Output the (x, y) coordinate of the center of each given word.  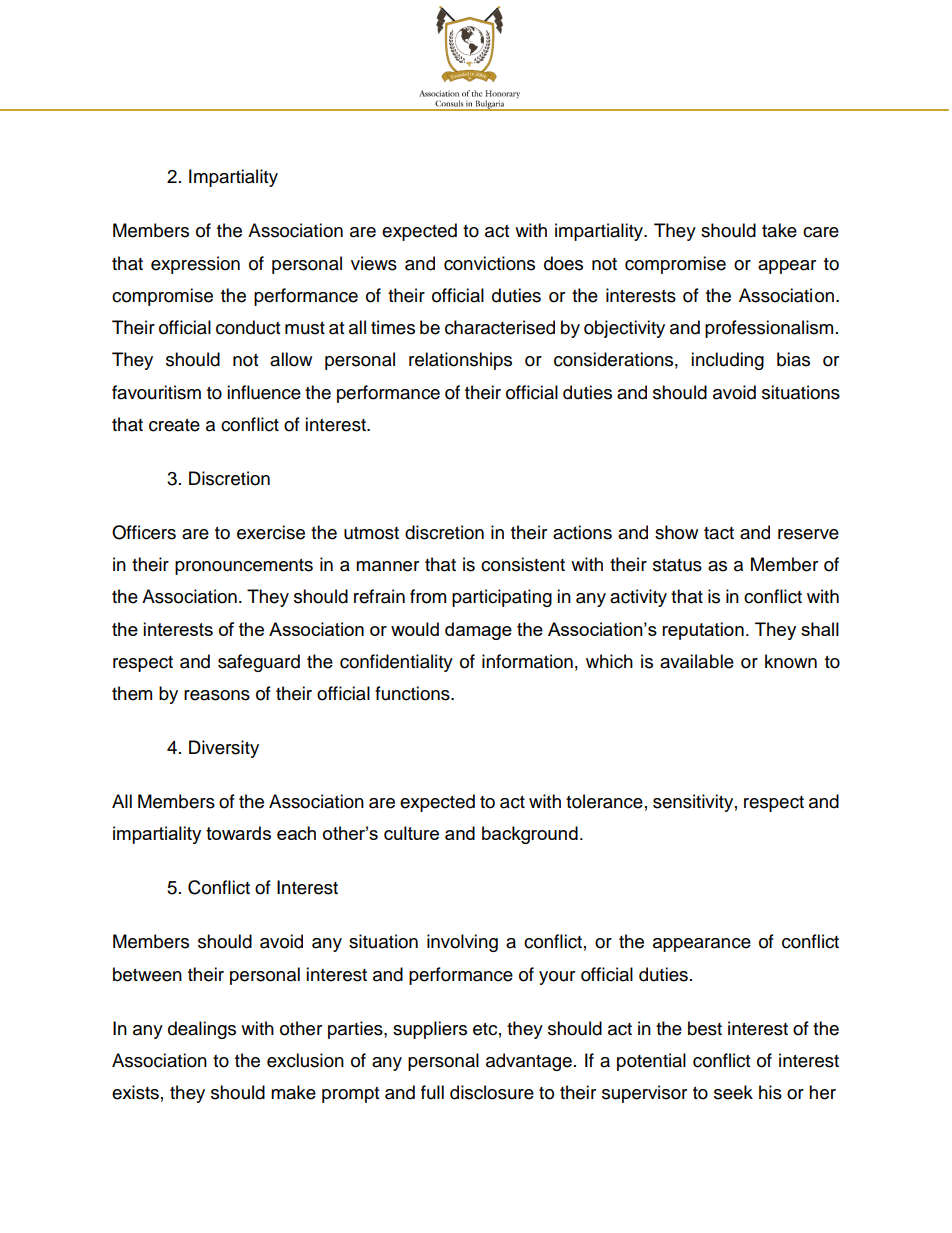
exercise (271, 532)
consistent (523, 564)
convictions (489, 263)
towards (238, 833)
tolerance (604, 801)
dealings (202, 1030)
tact (719, 533)
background (530, 835)
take (779, 230)
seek (733, 1092)
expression (195, 265)
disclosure (492, 1092)
